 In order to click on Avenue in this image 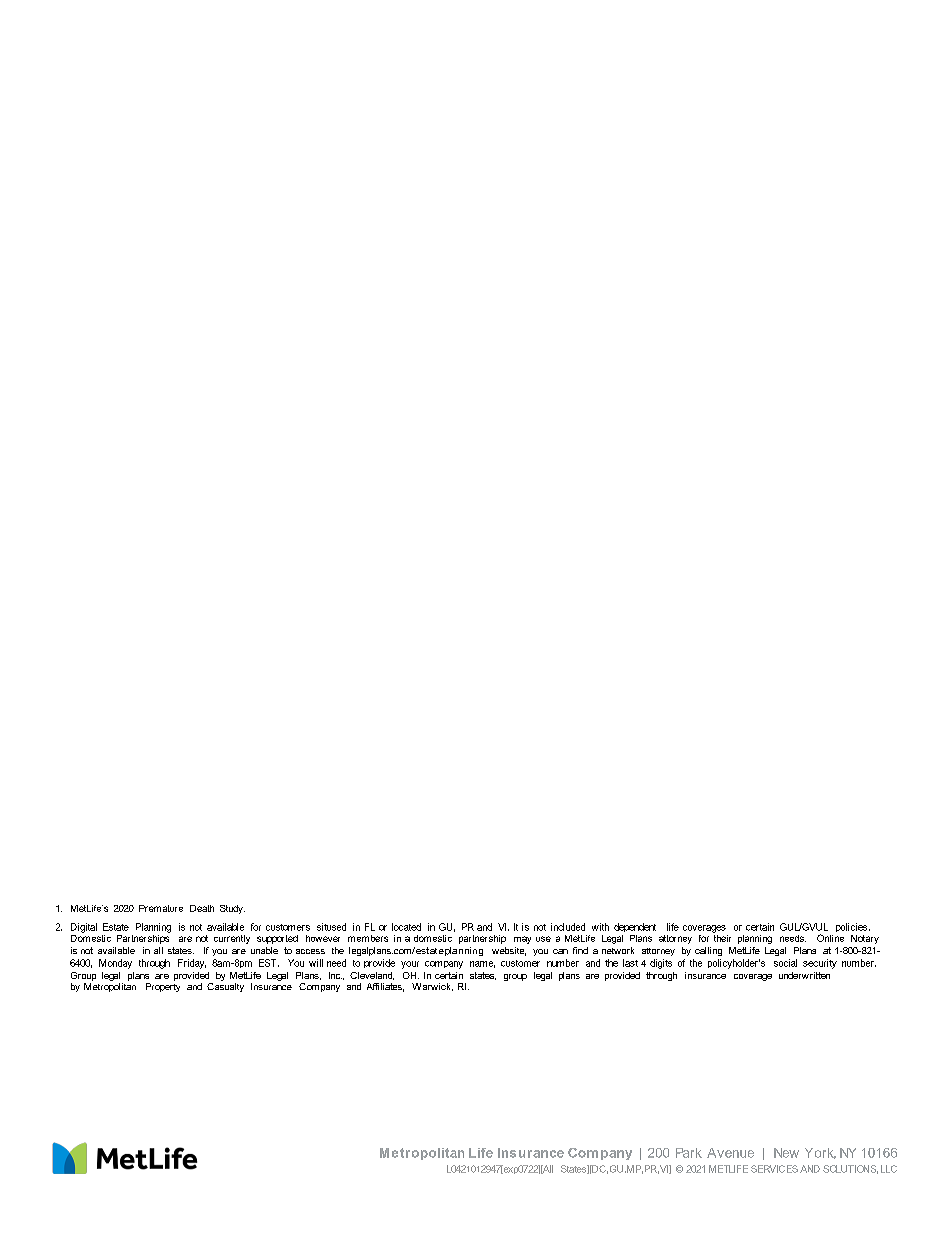, I will do `click(730, 1153)`.
